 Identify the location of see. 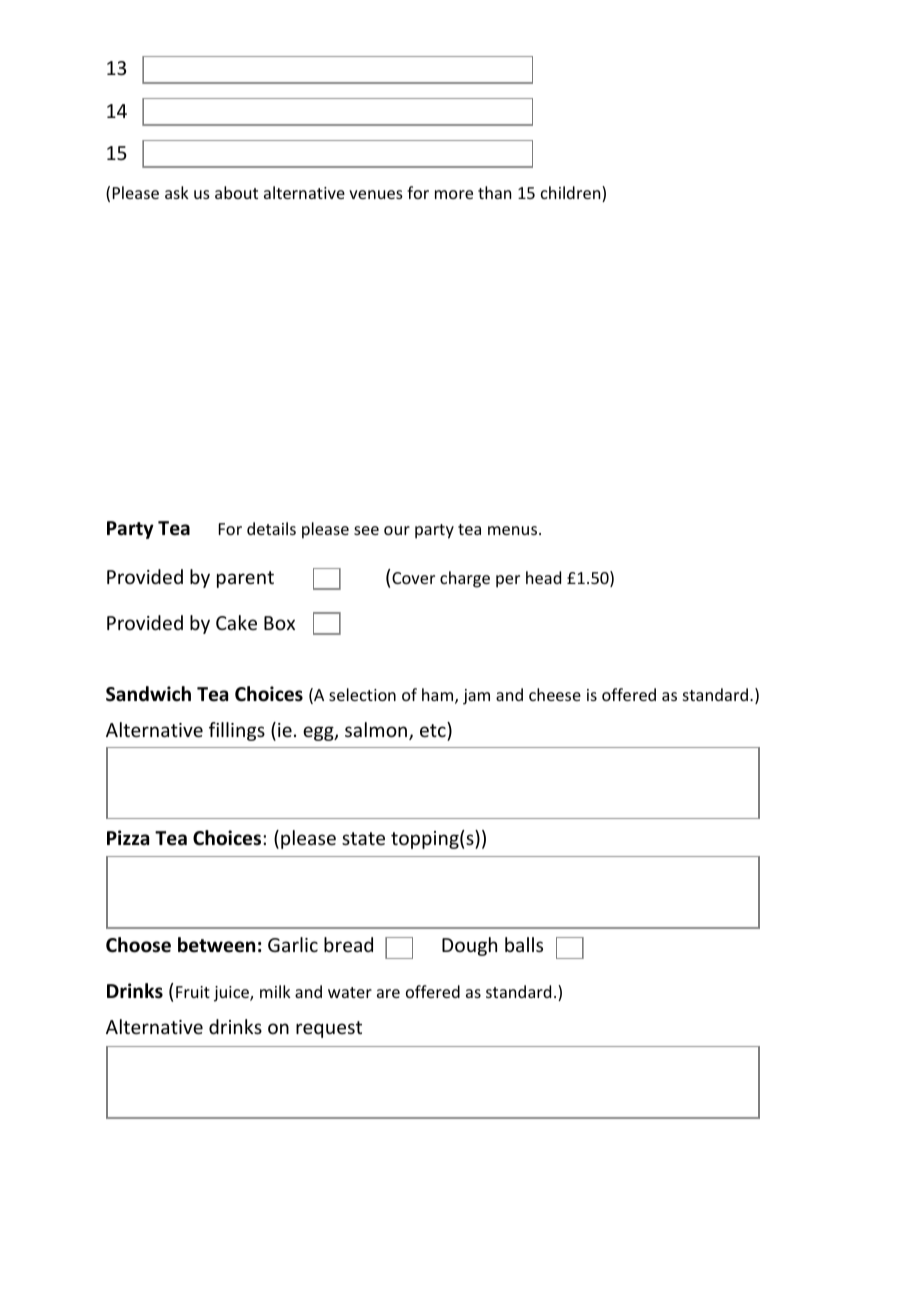
(366, 530).
